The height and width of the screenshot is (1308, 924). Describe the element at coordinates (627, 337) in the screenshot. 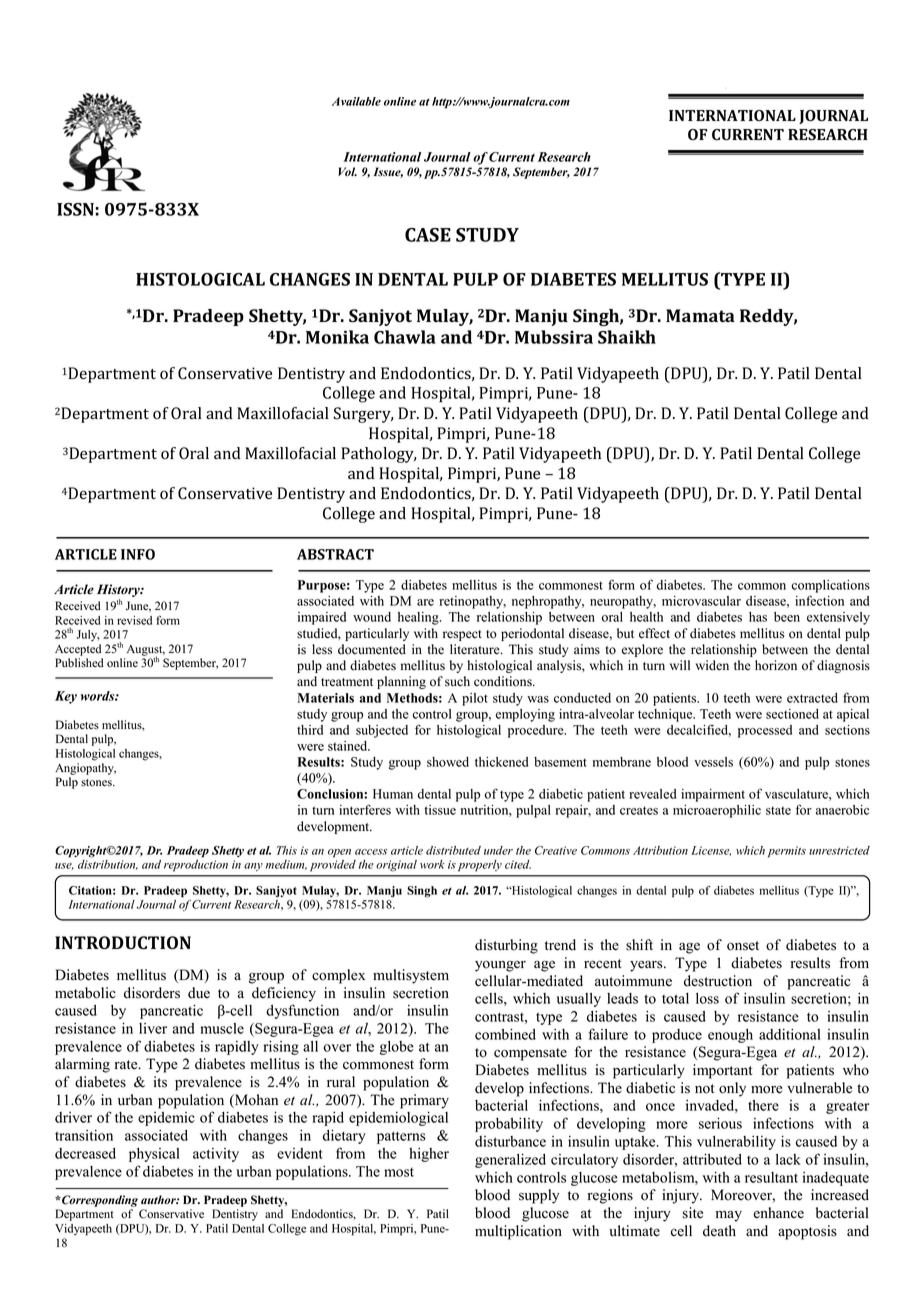

I see `Shaikh` at that location.
